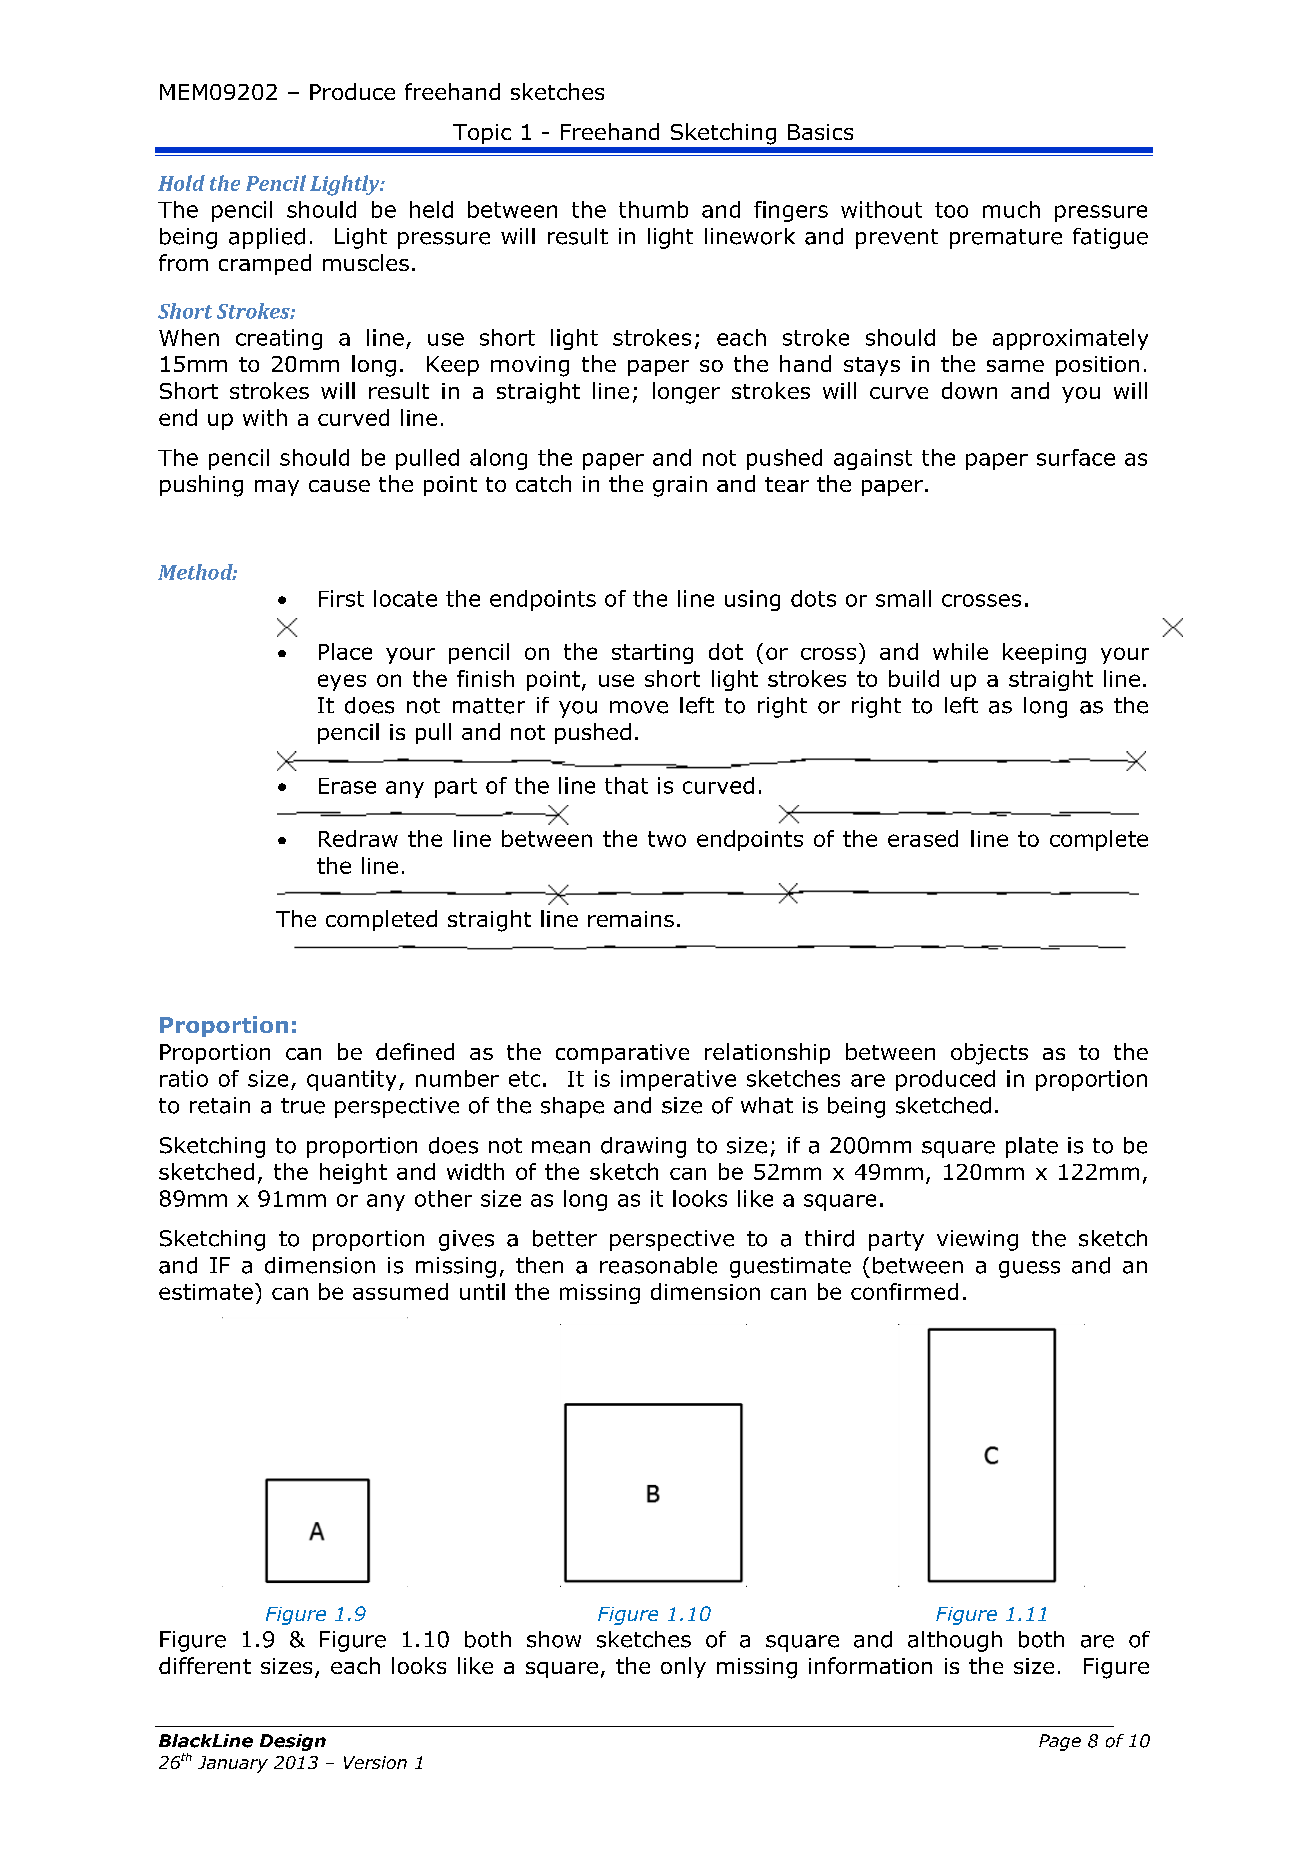 Image resolution: width=1308 pixels, height=1850 pixels. Describe the element at coordinates (989, 1054) in the screenshot. I see `objects` at that location.
